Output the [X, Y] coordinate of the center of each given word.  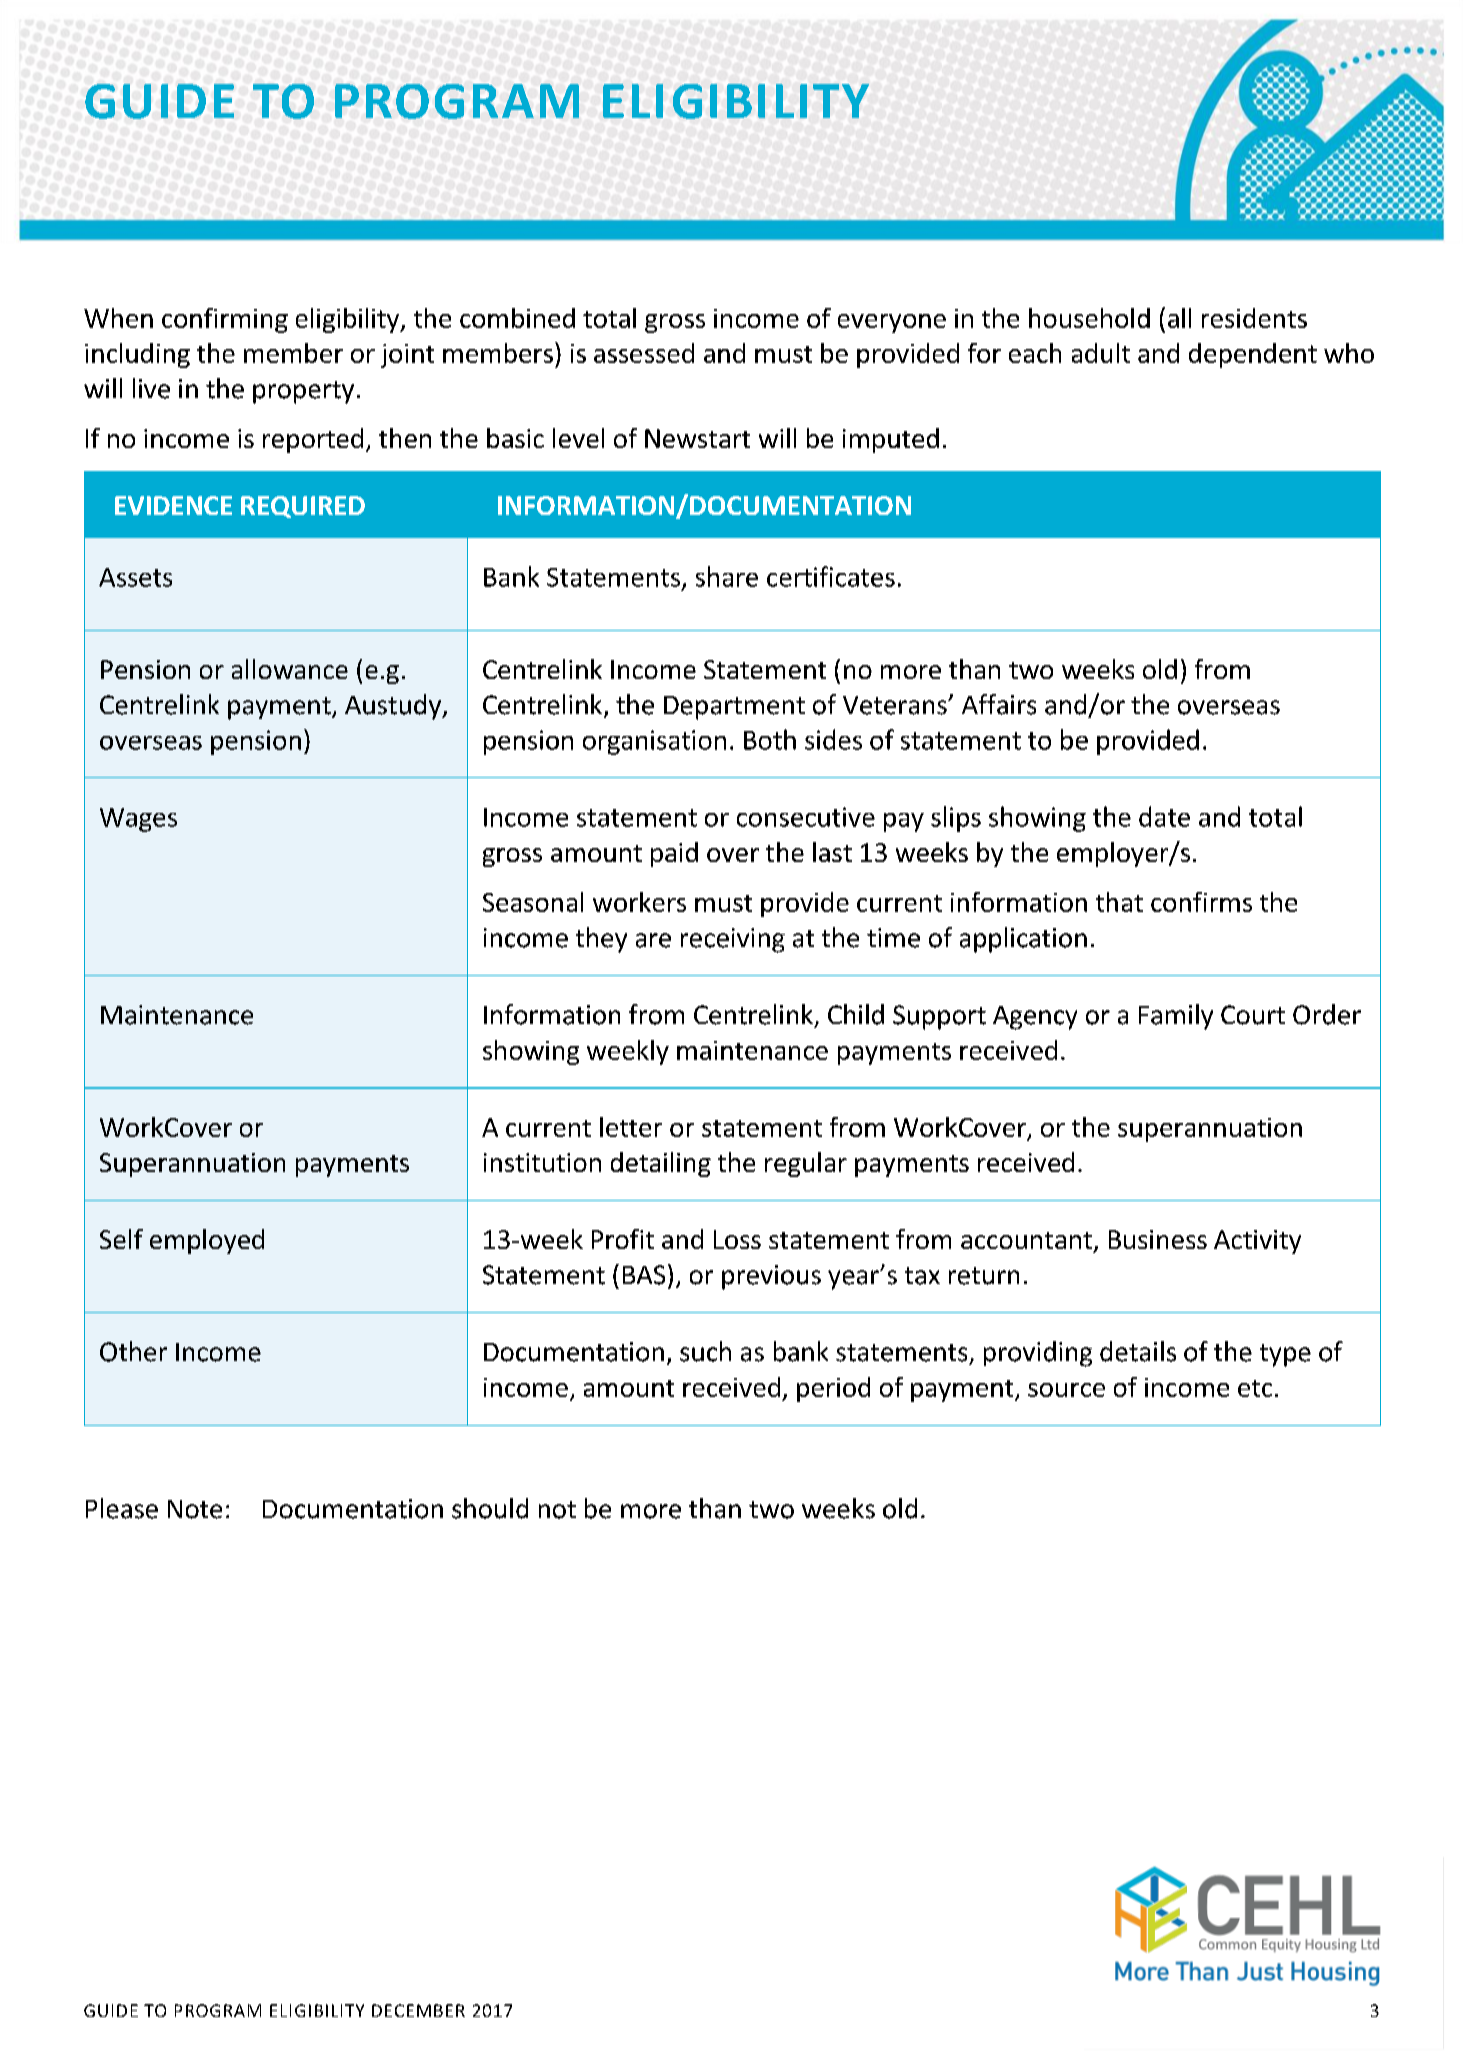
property [303, 392]
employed [207, 1241]
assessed [644, 353]
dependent [1253, 355]
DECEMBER [418, 2010]
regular [806, 1164]
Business [1158, 1239]
